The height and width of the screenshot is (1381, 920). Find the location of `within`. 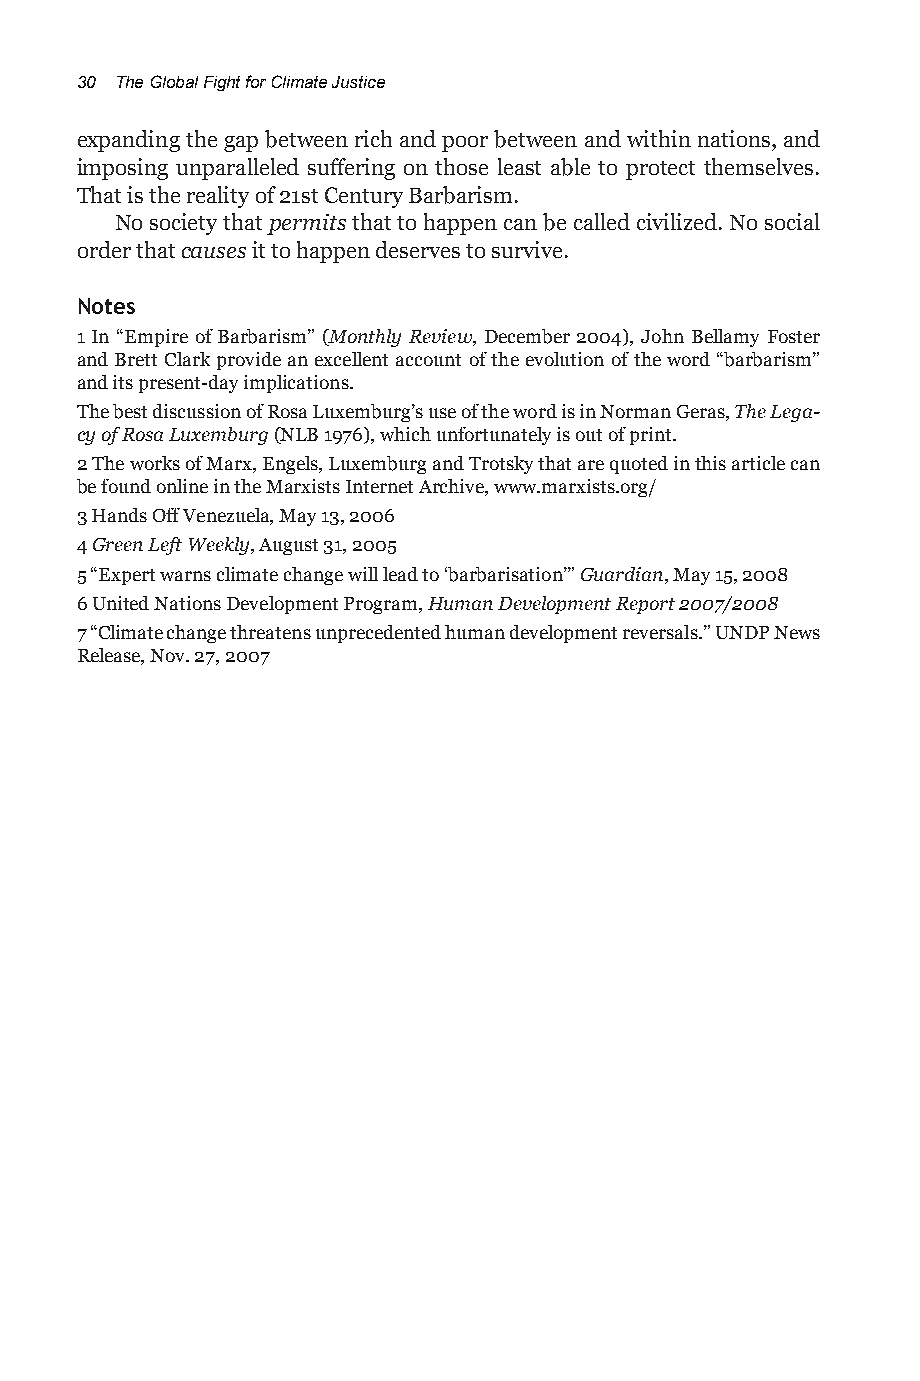

within is located at coordinates (659, 138).
